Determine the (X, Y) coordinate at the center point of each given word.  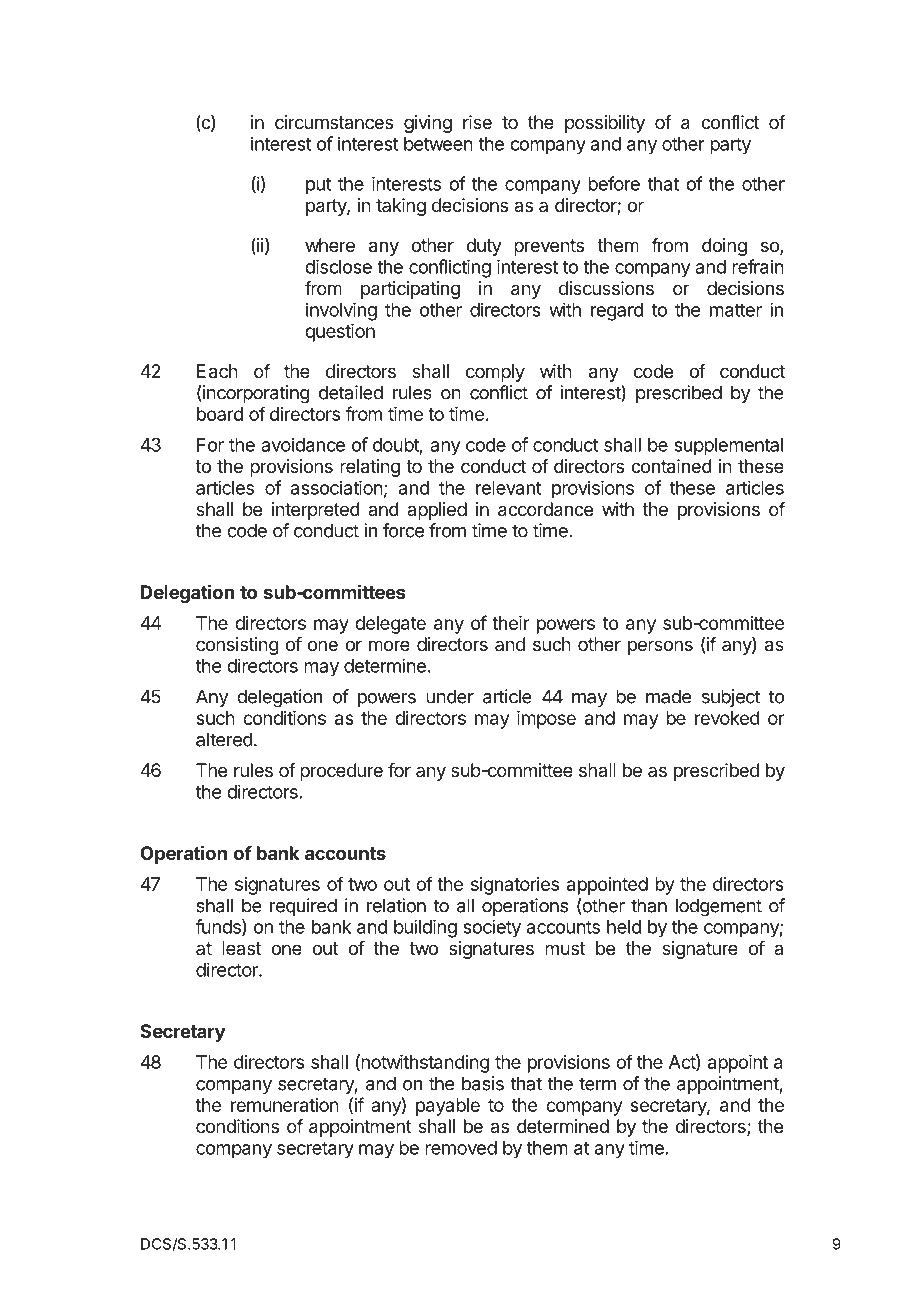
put (318, 186)
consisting (237, 646)
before (614, 183)
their (510, 623)
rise (477, 122)
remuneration (285, 1105)
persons (660, 647)
